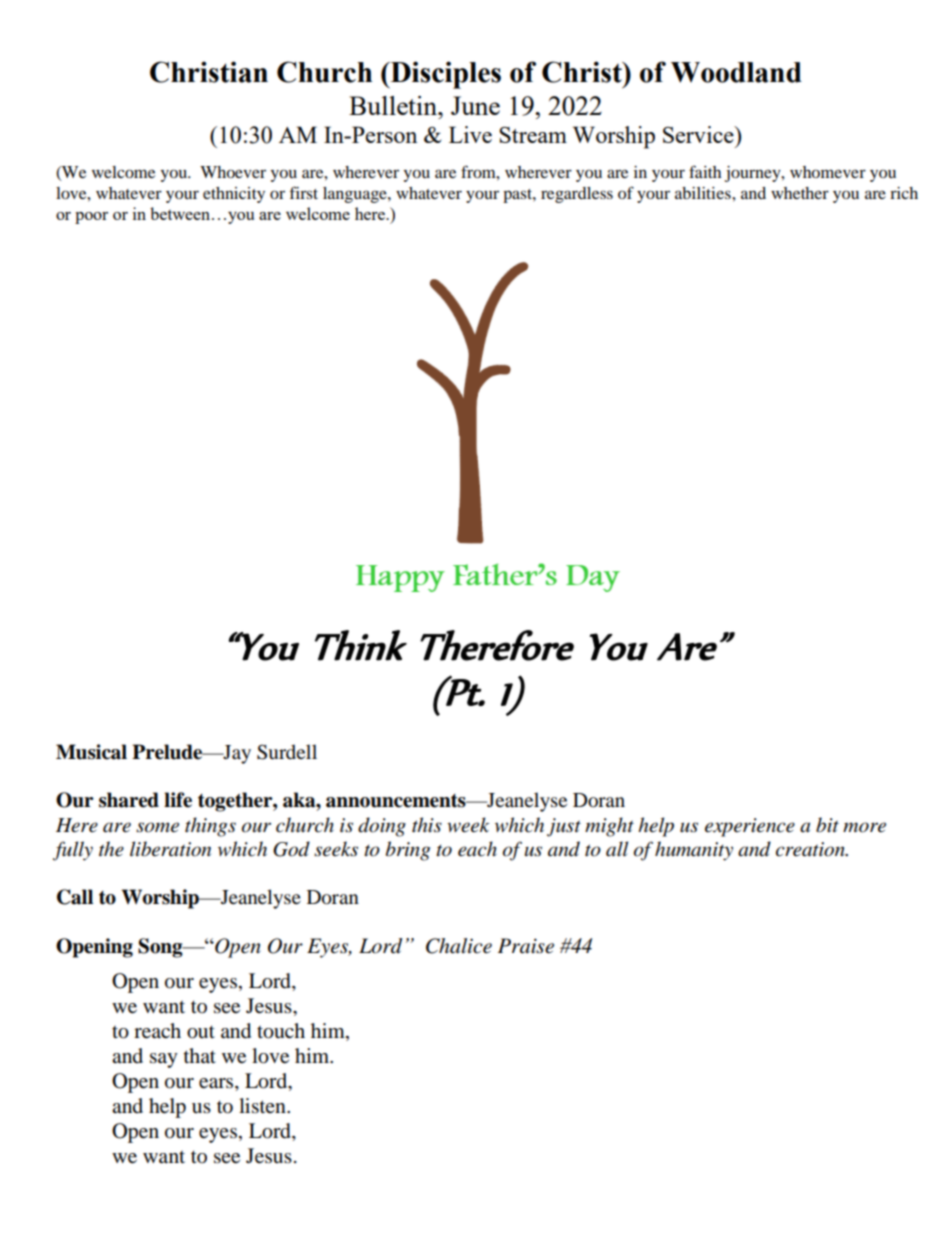 The image size is (952, 1233). What do you see at coordinates (475, 105) in the page?
I see `June` at bounding box center [475, 105].
